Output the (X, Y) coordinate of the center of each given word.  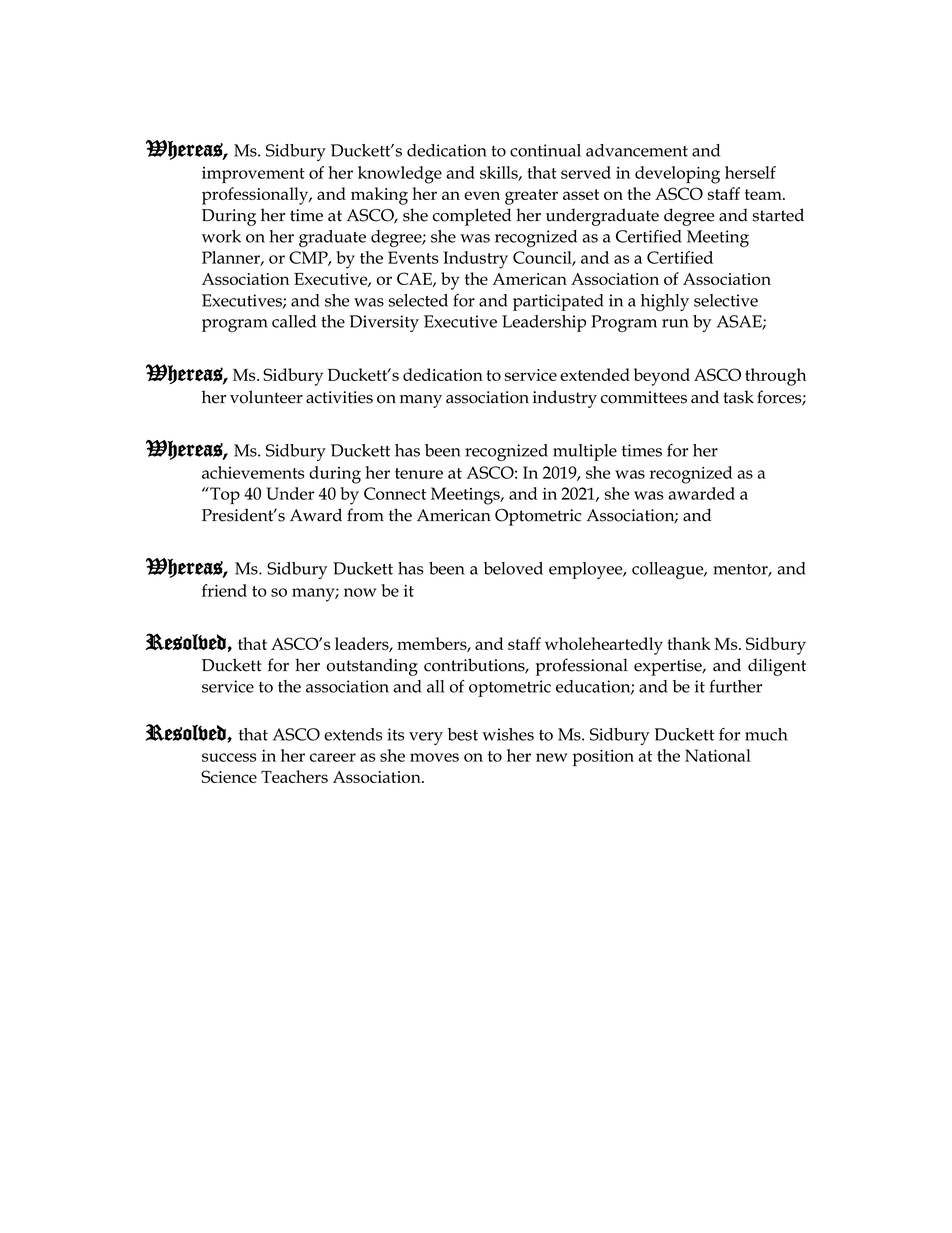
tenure (419, 473)
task (738, 397)
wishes (508, 734)
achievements (253, 472)
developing (677, 175)
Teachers (294, 776)
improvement (253, 175)
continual (545, 150)
